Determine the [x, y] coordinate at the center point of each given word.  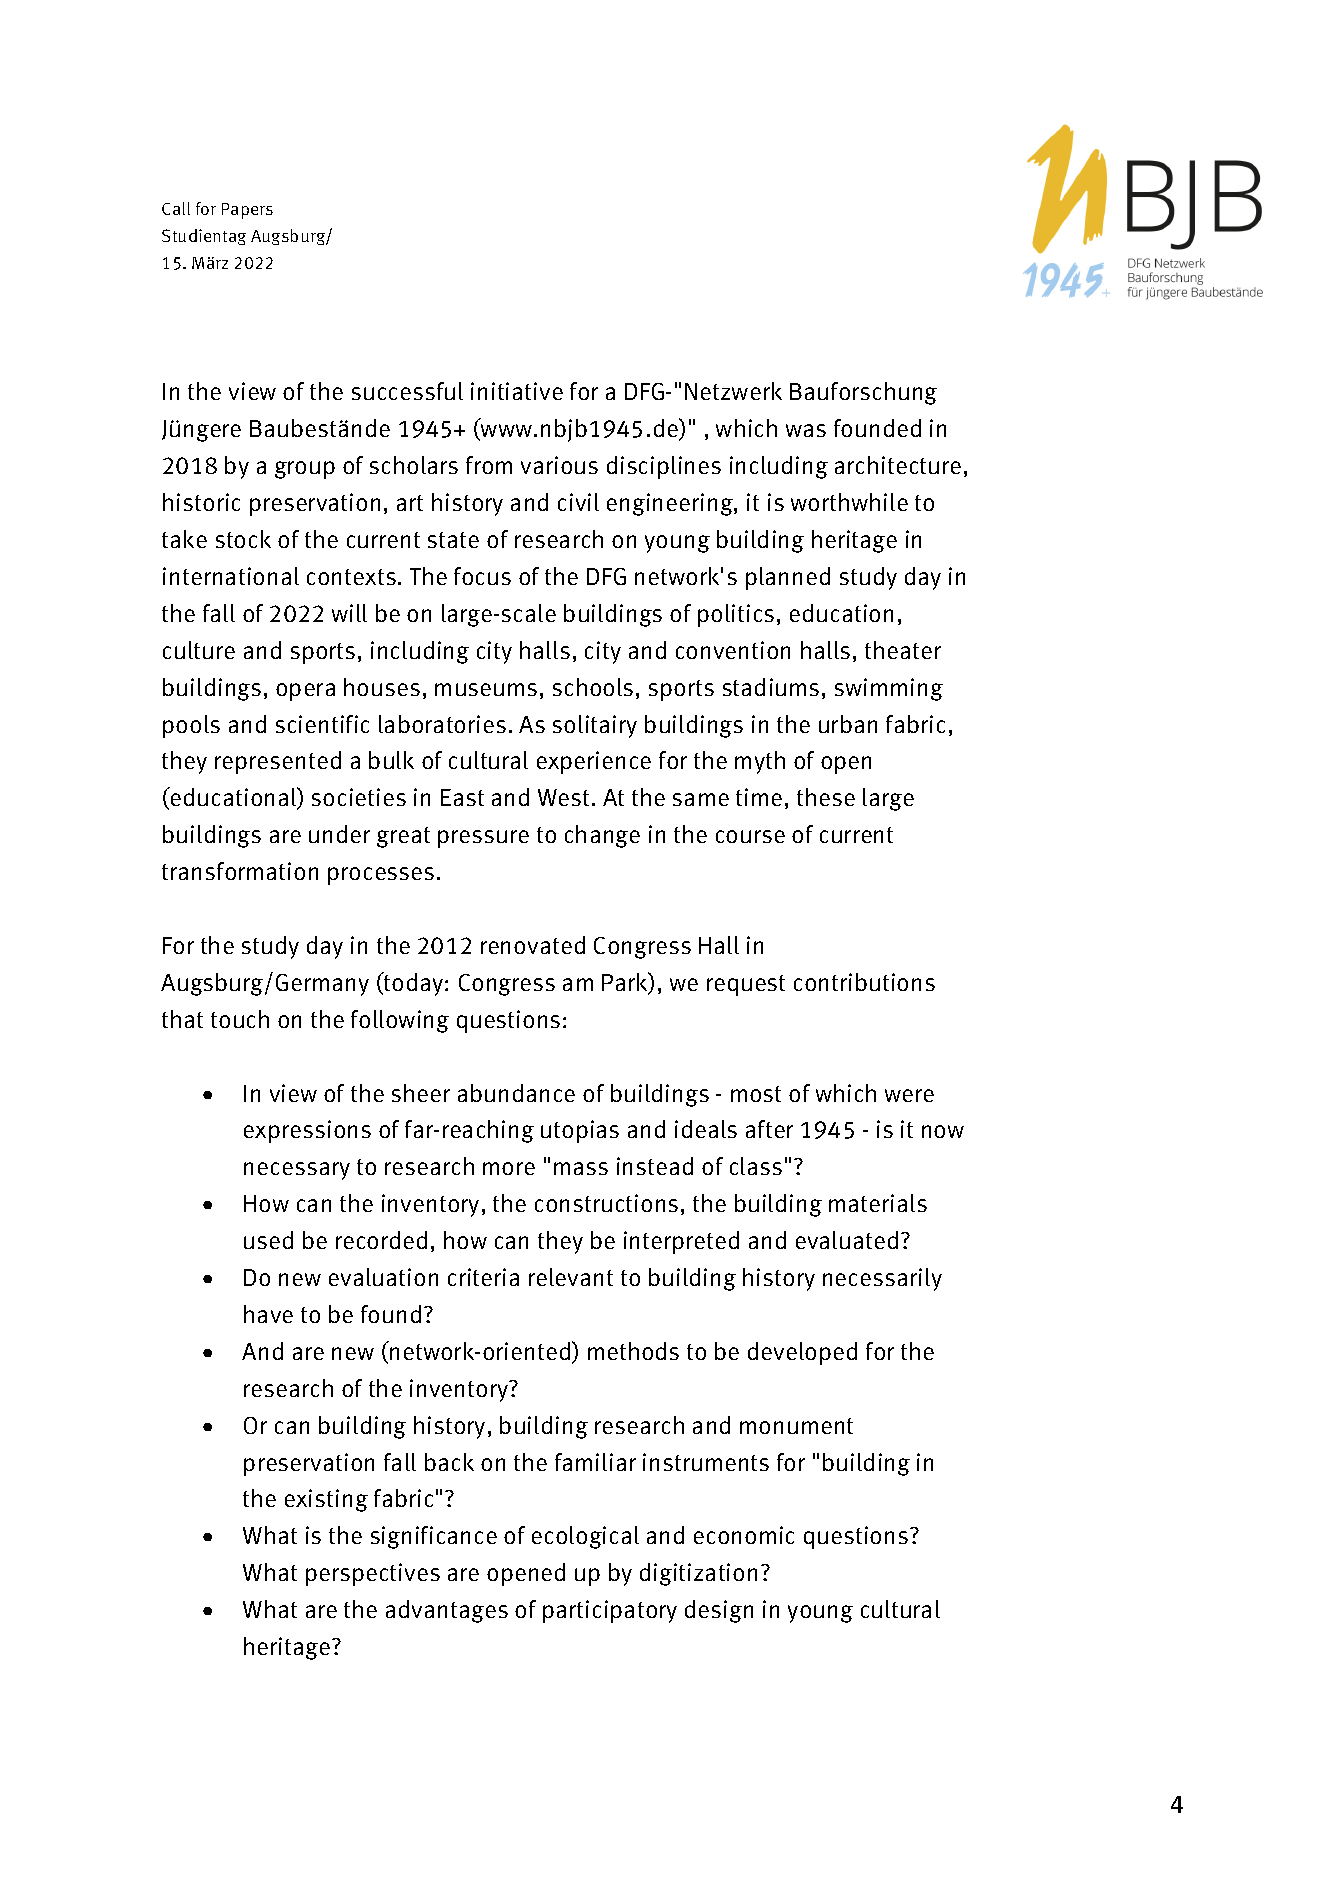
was [806, 430]
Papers [247, 211]
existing [326, 1500]
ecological [585, 1537]
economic [744, 1535]
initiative [517, 391]
